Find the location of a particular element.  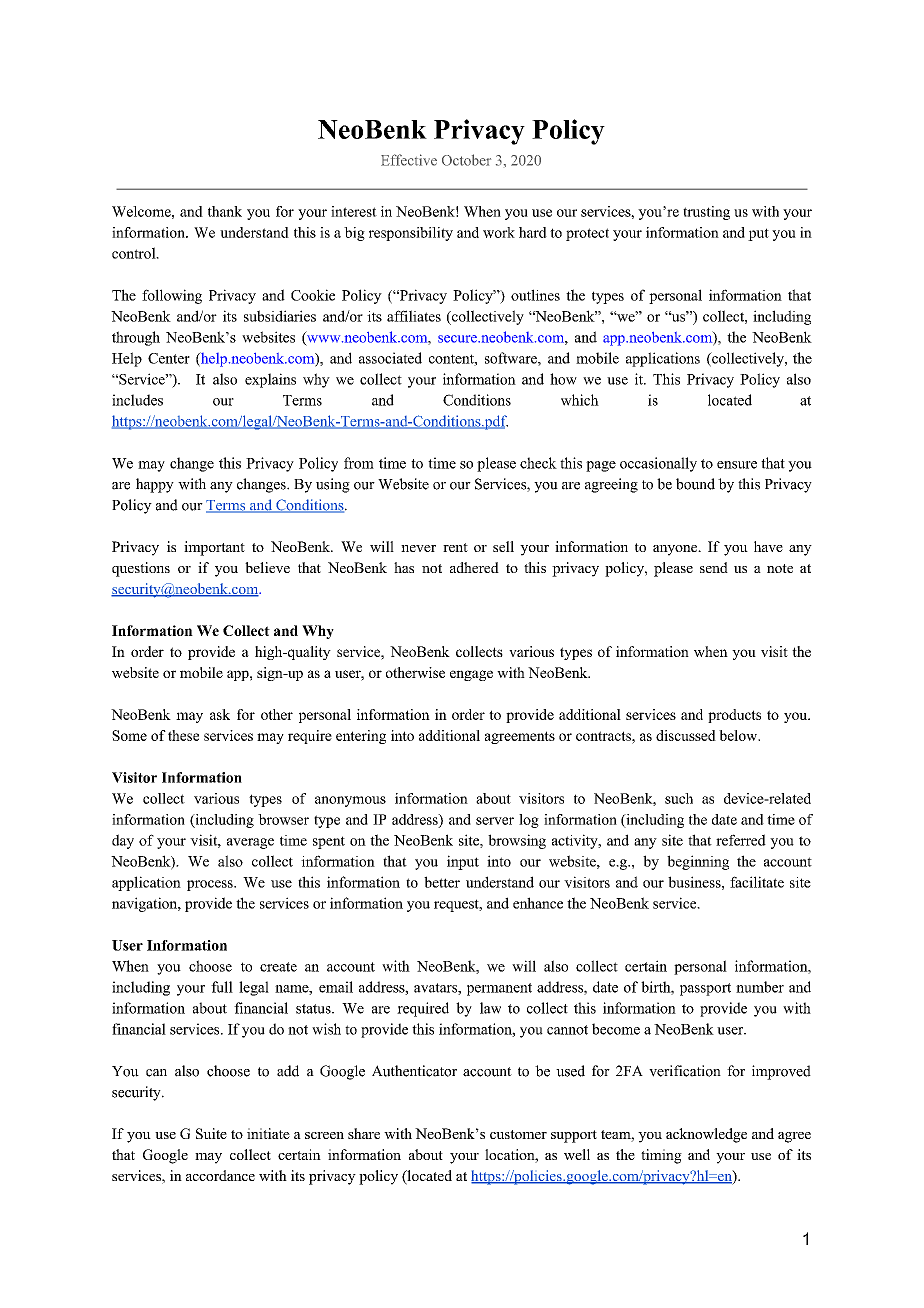

customer is located at coordinates (518, 1134).
